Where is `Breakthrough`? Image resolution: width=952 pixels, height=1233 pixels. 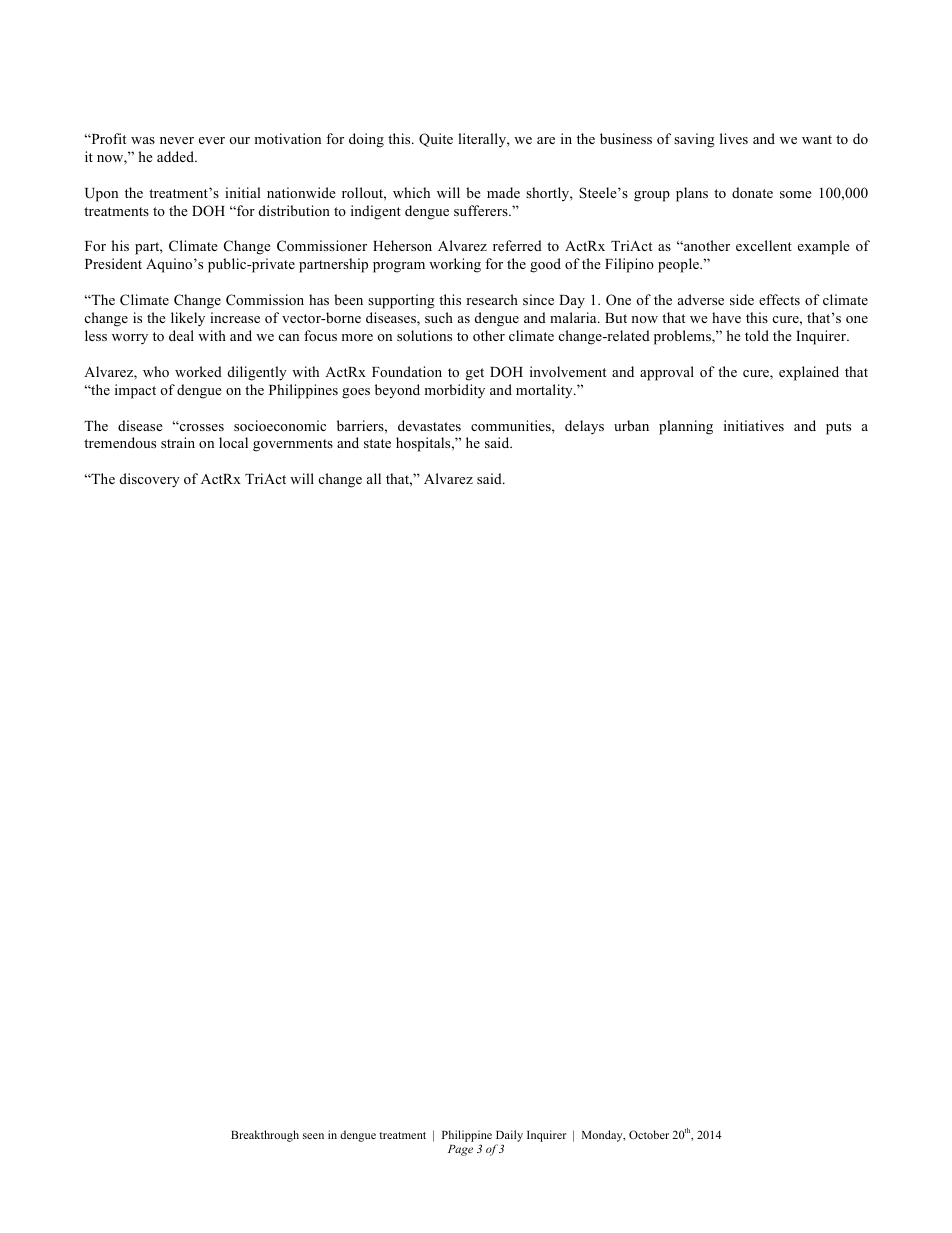
Breakthrough is located at coordinates (265, 1136).
